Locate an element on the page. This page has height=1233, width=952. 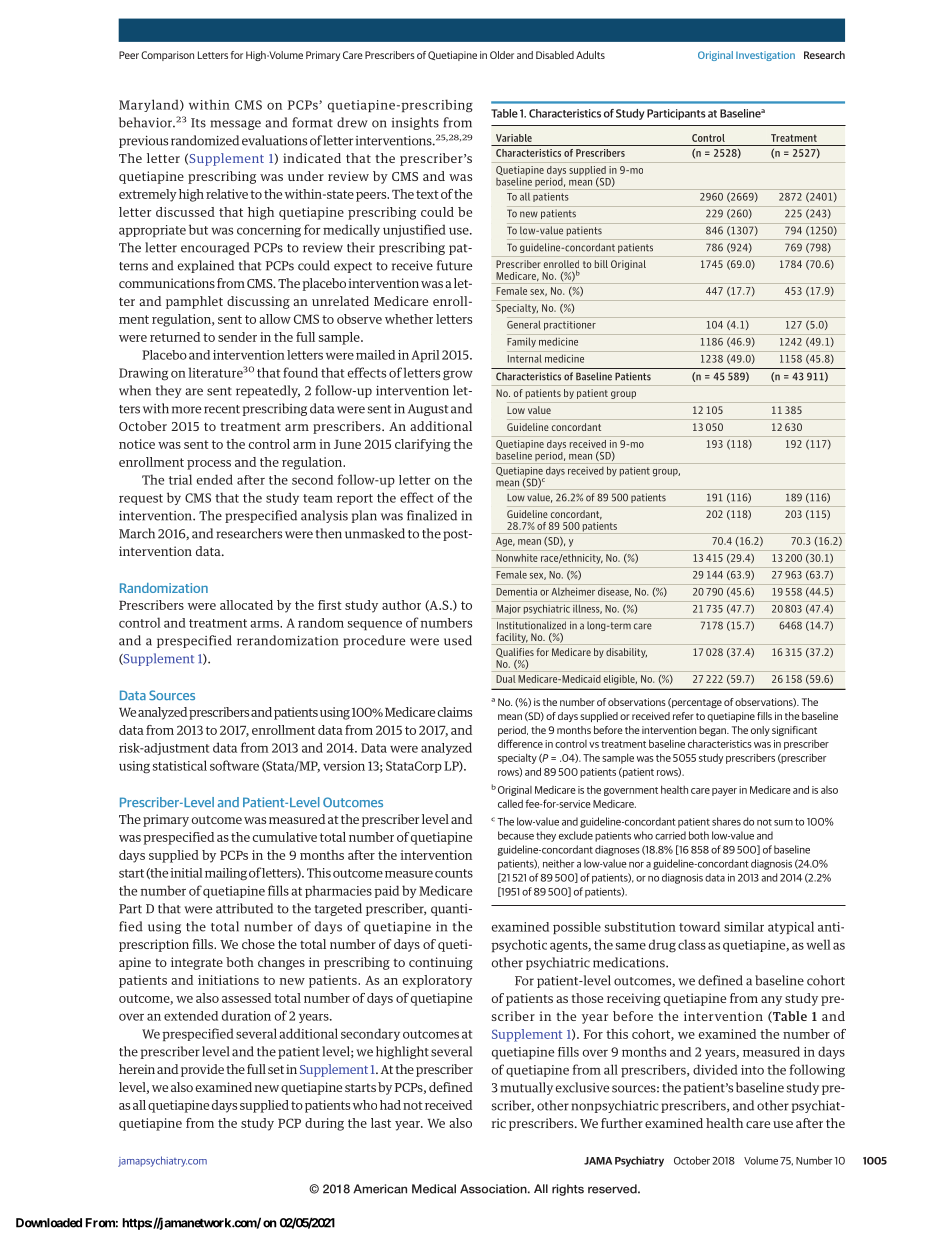
similar is located at coordinates (744, 927).
